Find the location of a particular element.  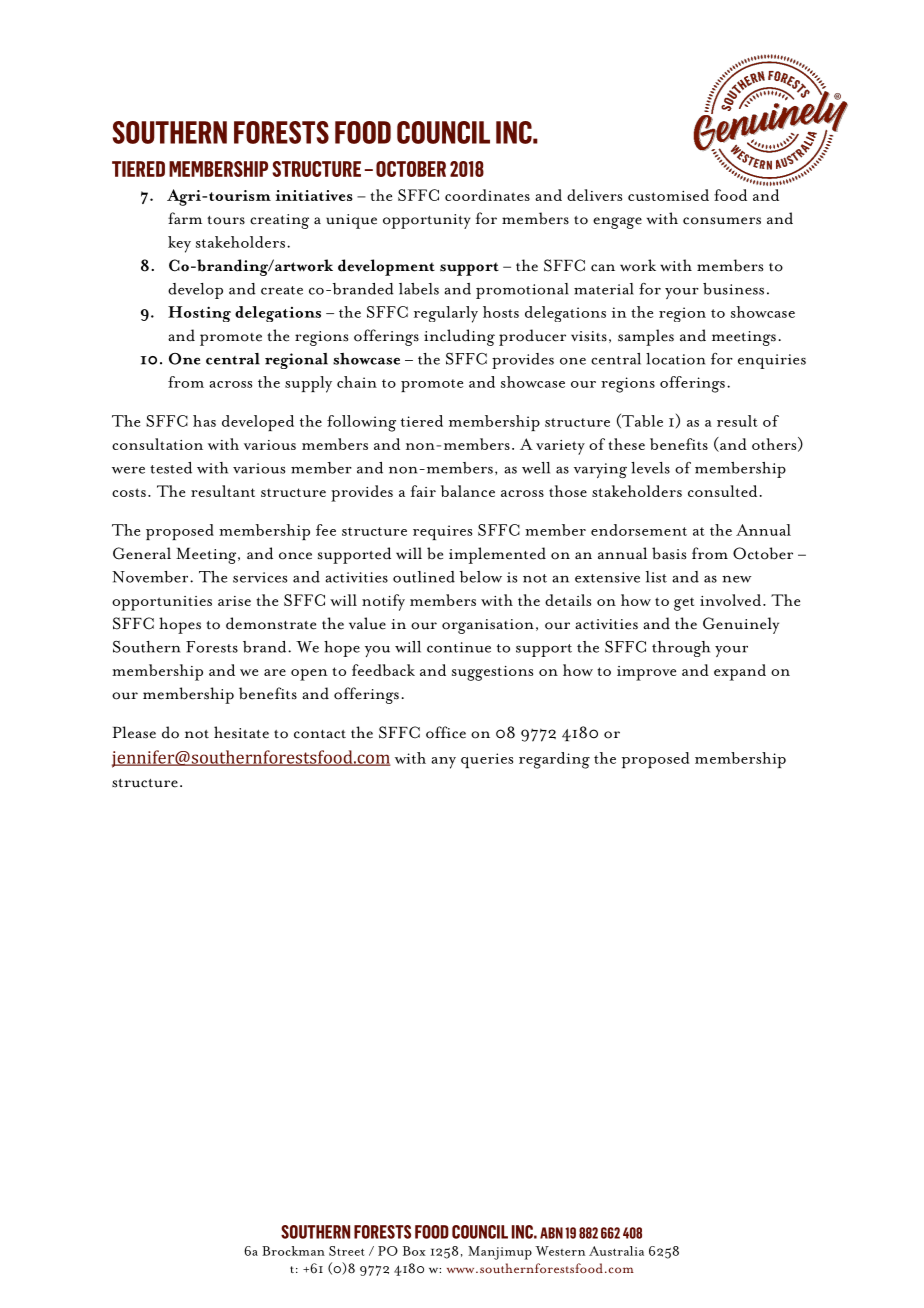

hesitate is located at coordinates (241, 732).
